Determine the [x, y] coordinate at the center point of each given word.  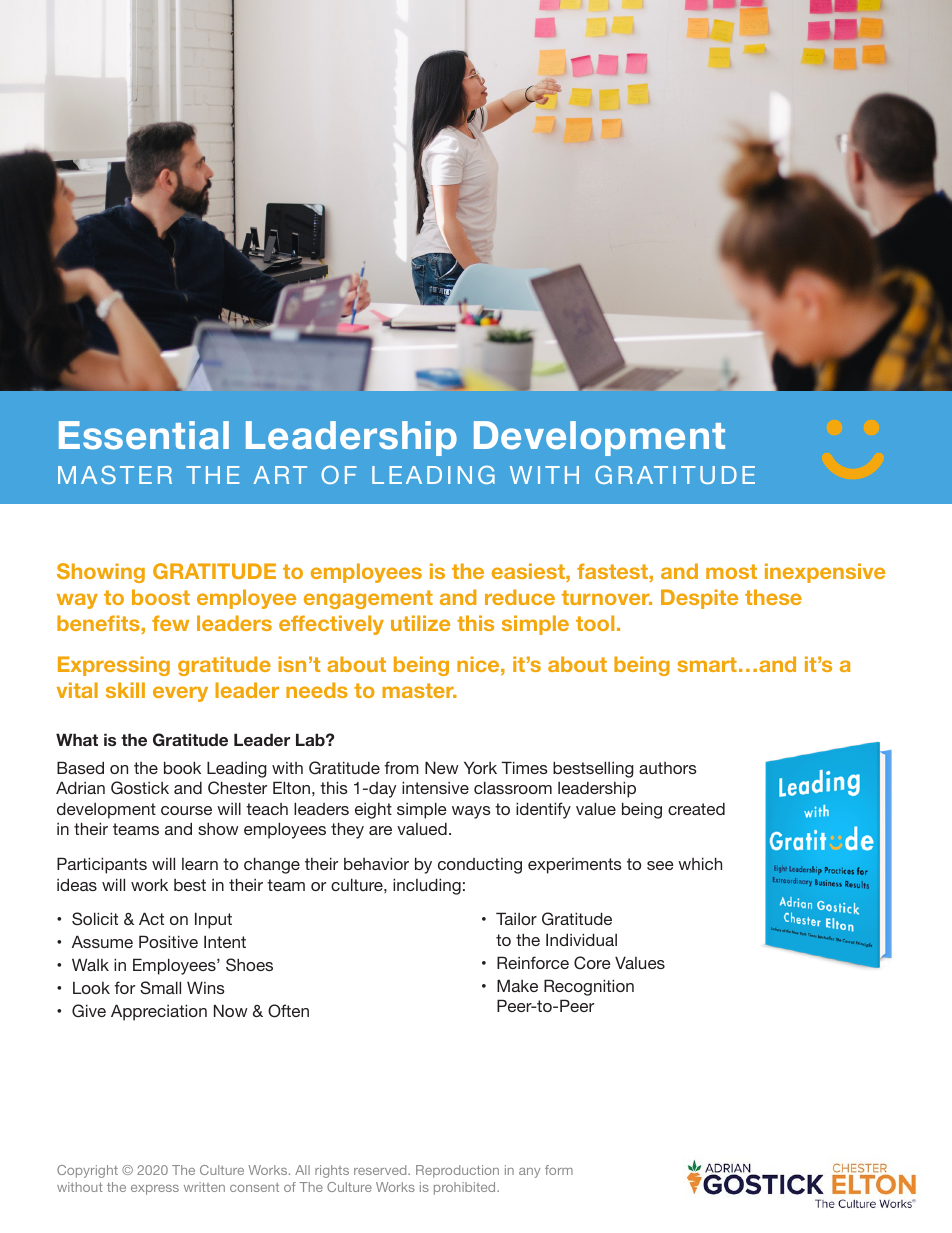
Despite [699, 599]
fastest [612, 571]
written [204, 1187]
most [731, 571]
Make [517, 985]
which [700, 863]
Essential [144, 435]
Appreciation [159, 1012]
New [442, 767]
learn [200, 864]
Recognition [589, 987]
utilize [420, 623]
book [182, 767]
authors [668, 768]
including [427, 886]
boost [161, 597]
